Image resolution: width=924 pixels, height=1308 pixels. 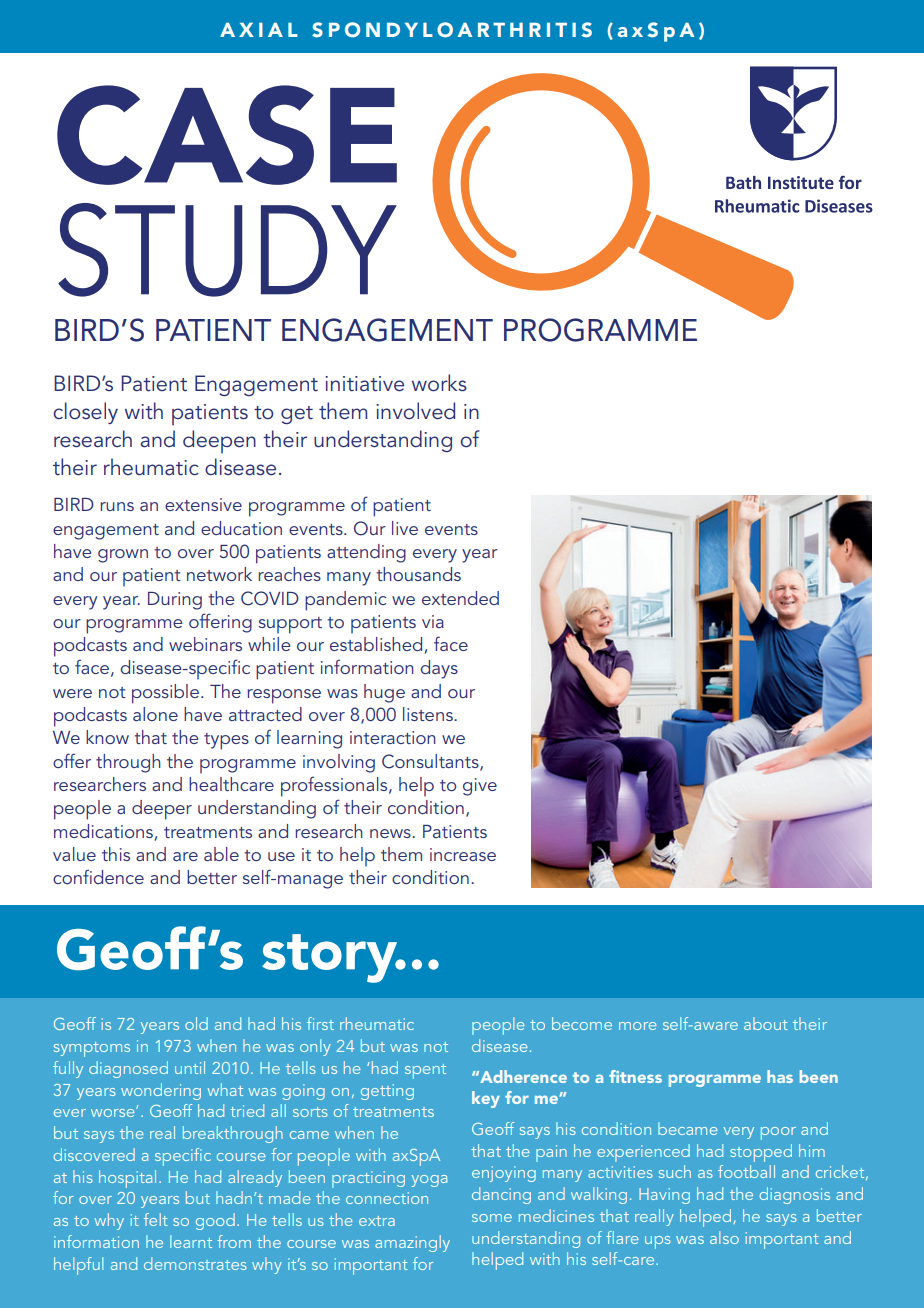 What do you see at coordinates (724, 1237) in the image?
I see `also` at bounding box center [724, 1237].
